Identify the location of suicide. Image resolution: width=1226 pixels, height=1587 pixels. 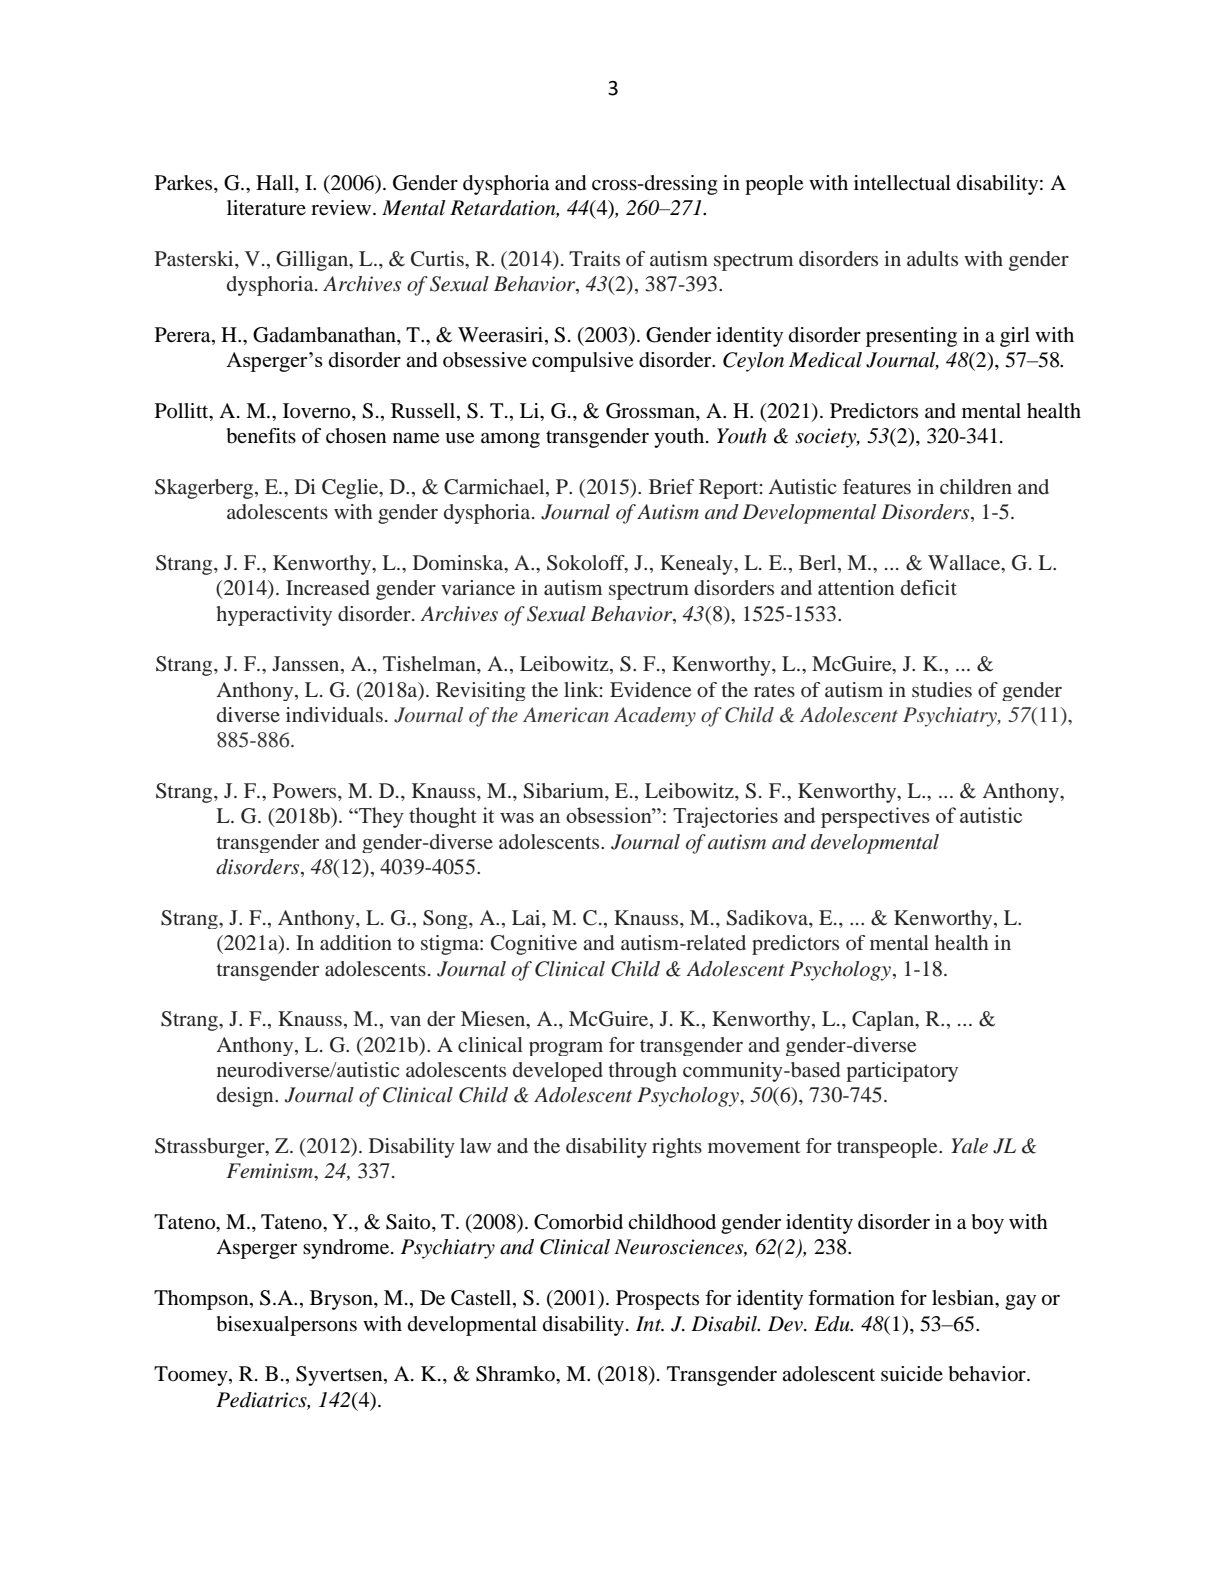
(912, 1374).
